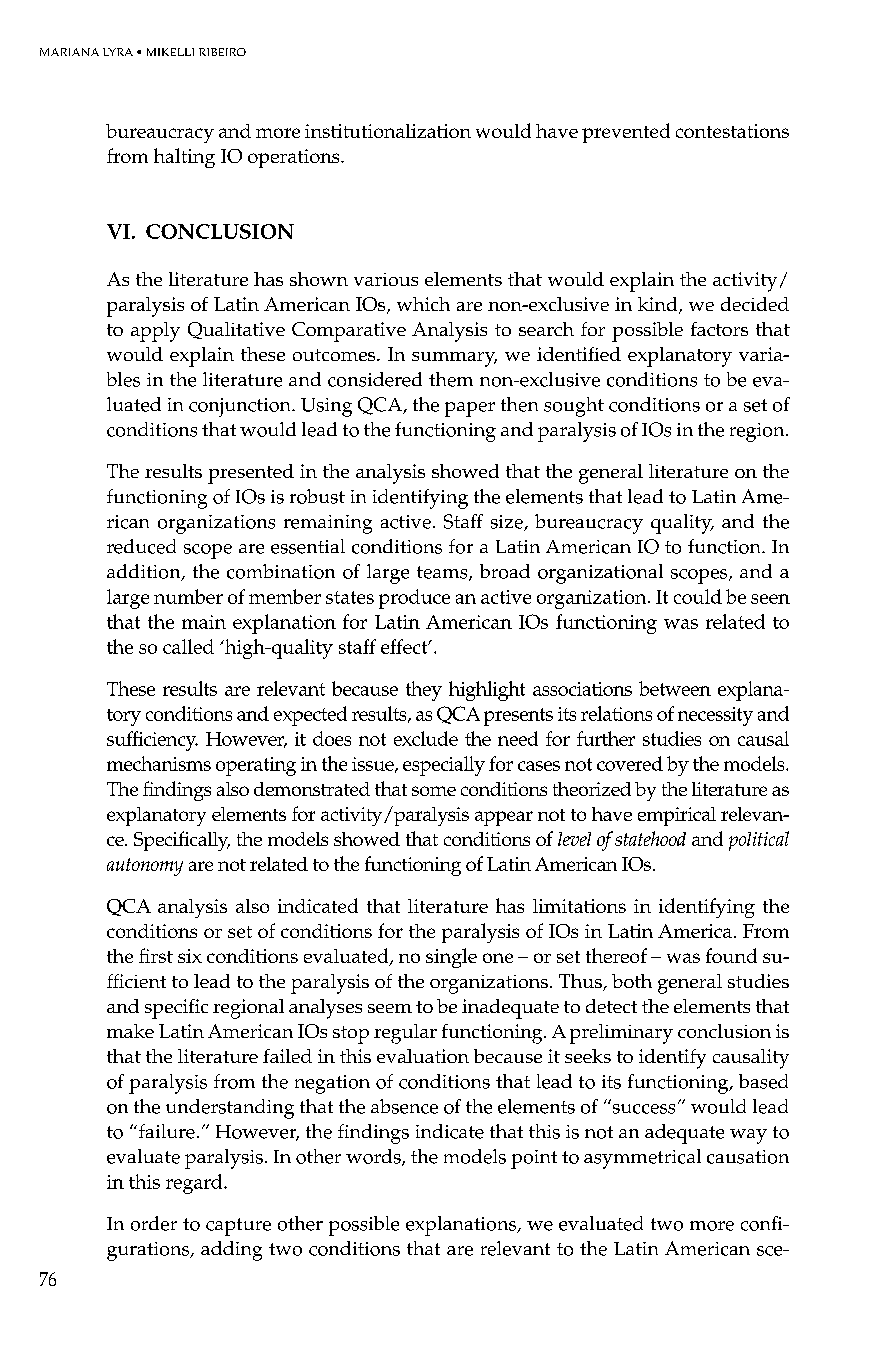  I want to click on exclude, so click(426, 738).
